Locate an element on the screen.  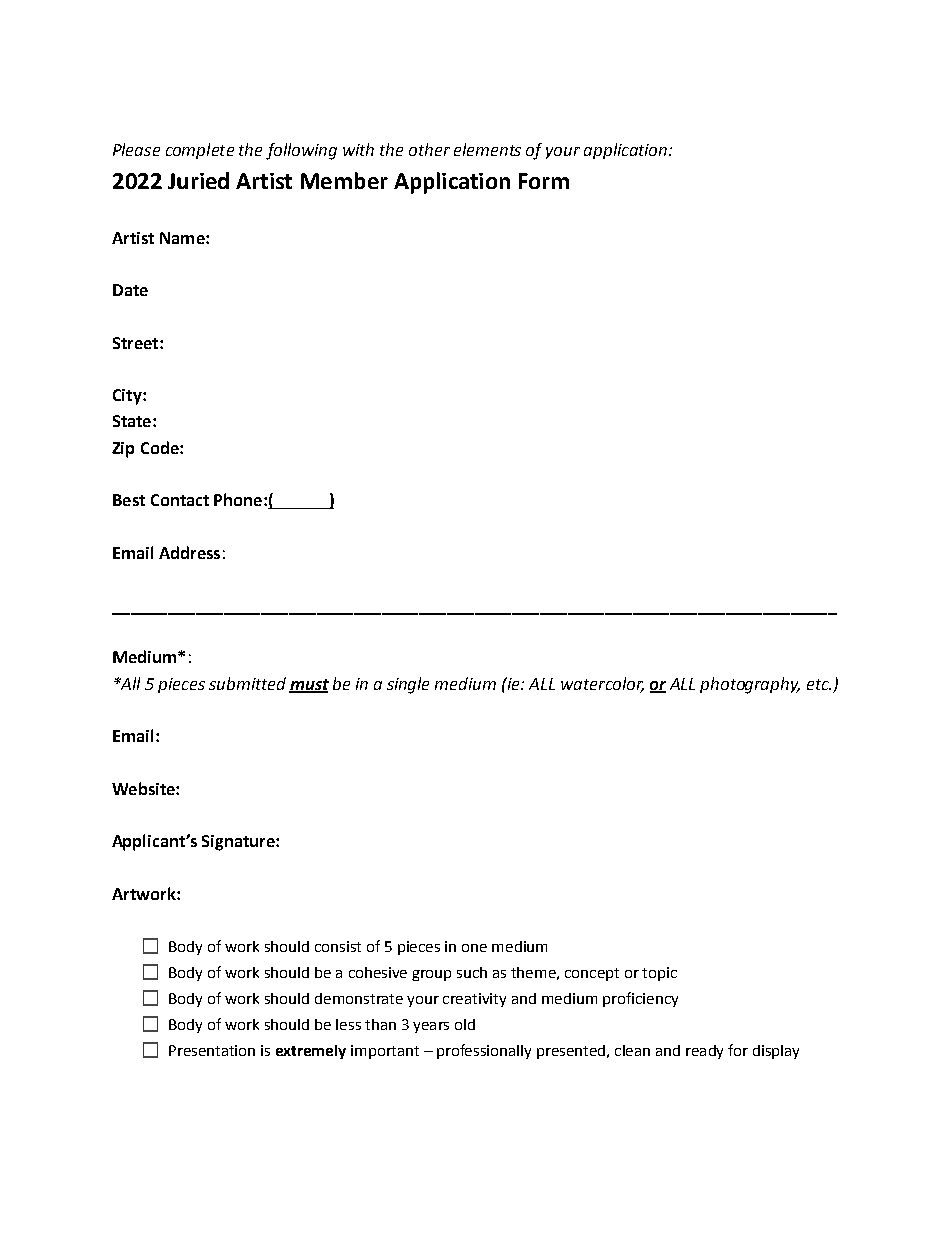
complete is located at coordinates (200, 151).
